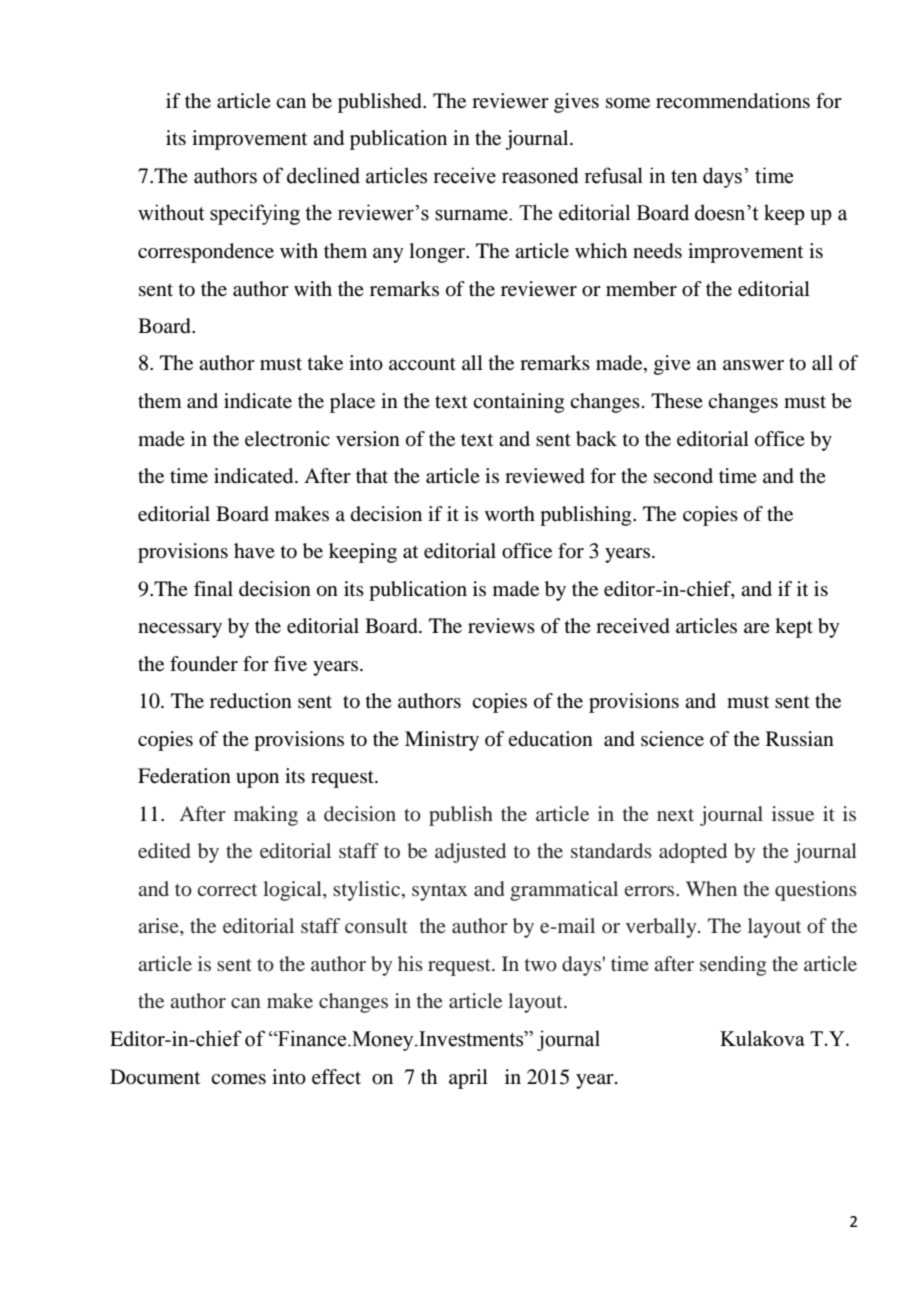 The image size is (924, 1308). Describe the element at coordinates (501, 625) in the screenshot. I see `reviews` at that location.
